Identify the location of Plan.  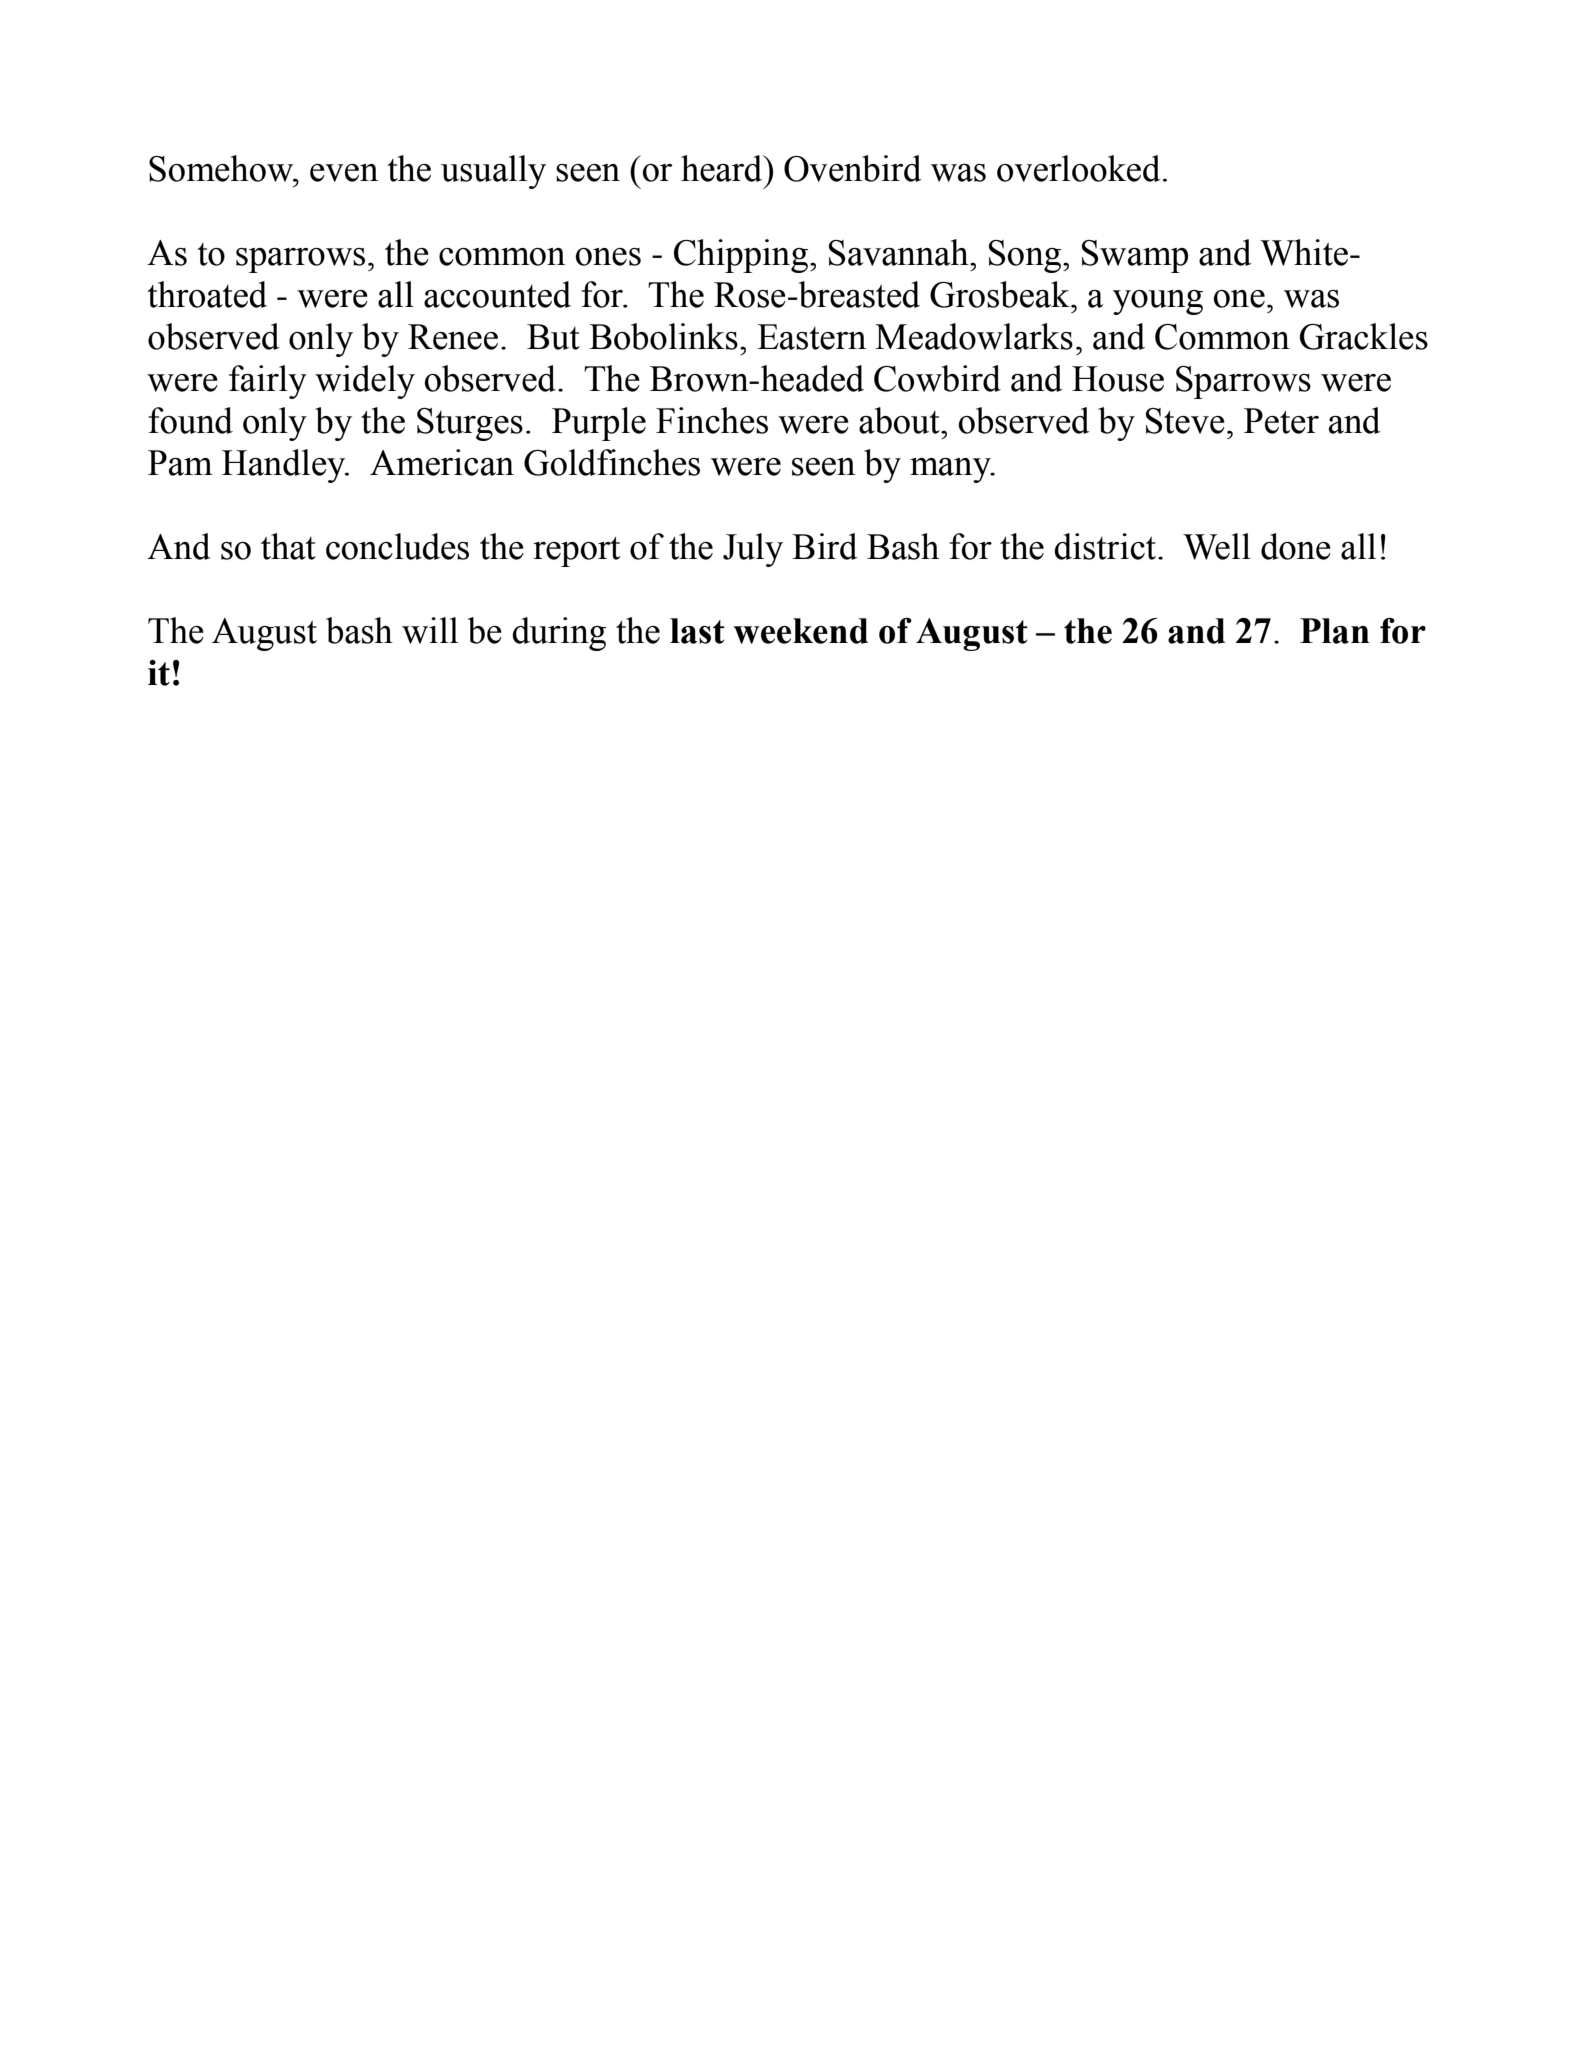
(1335, 631).
